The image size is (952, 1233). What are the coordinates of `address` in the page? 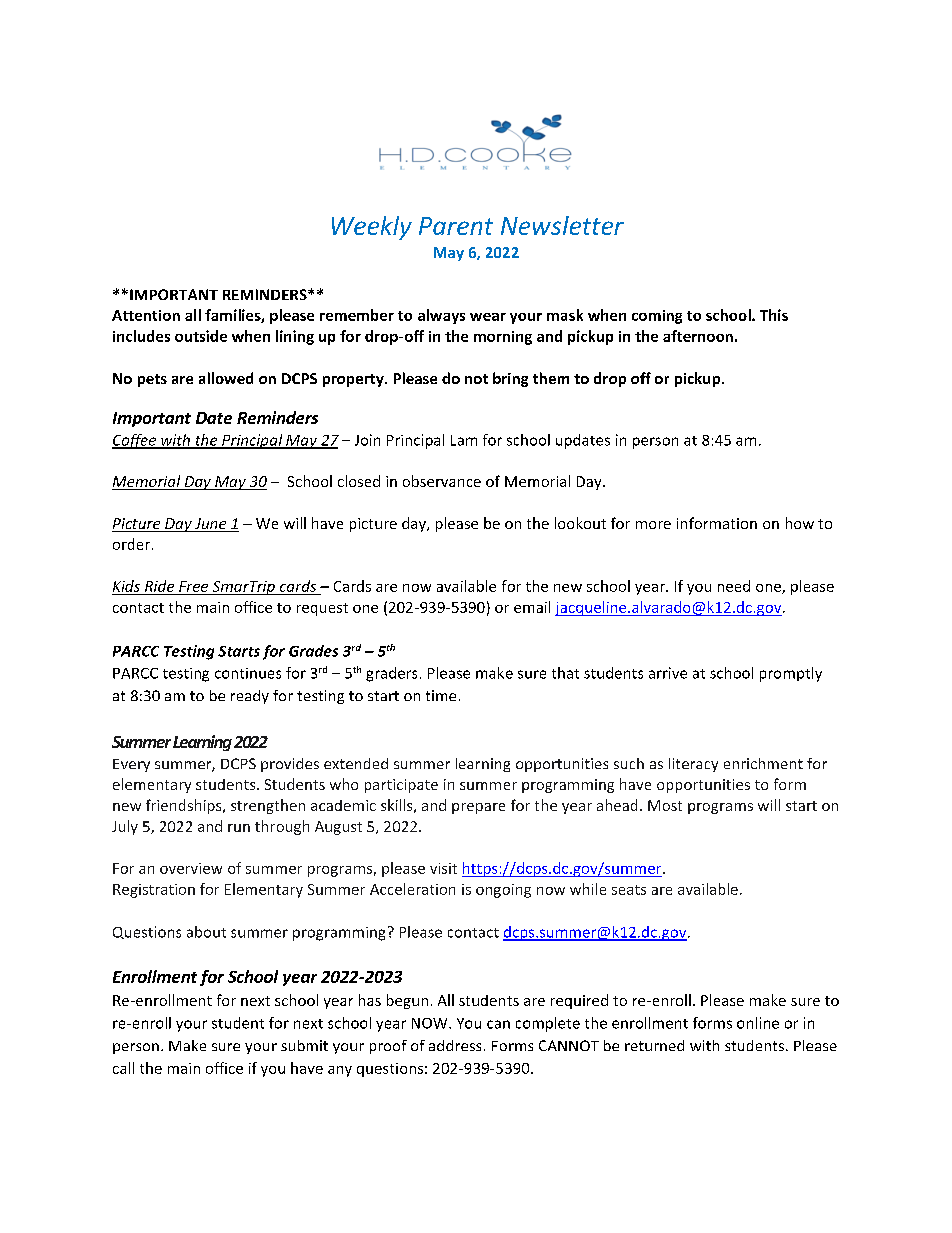 It's located at (455, 1045).
